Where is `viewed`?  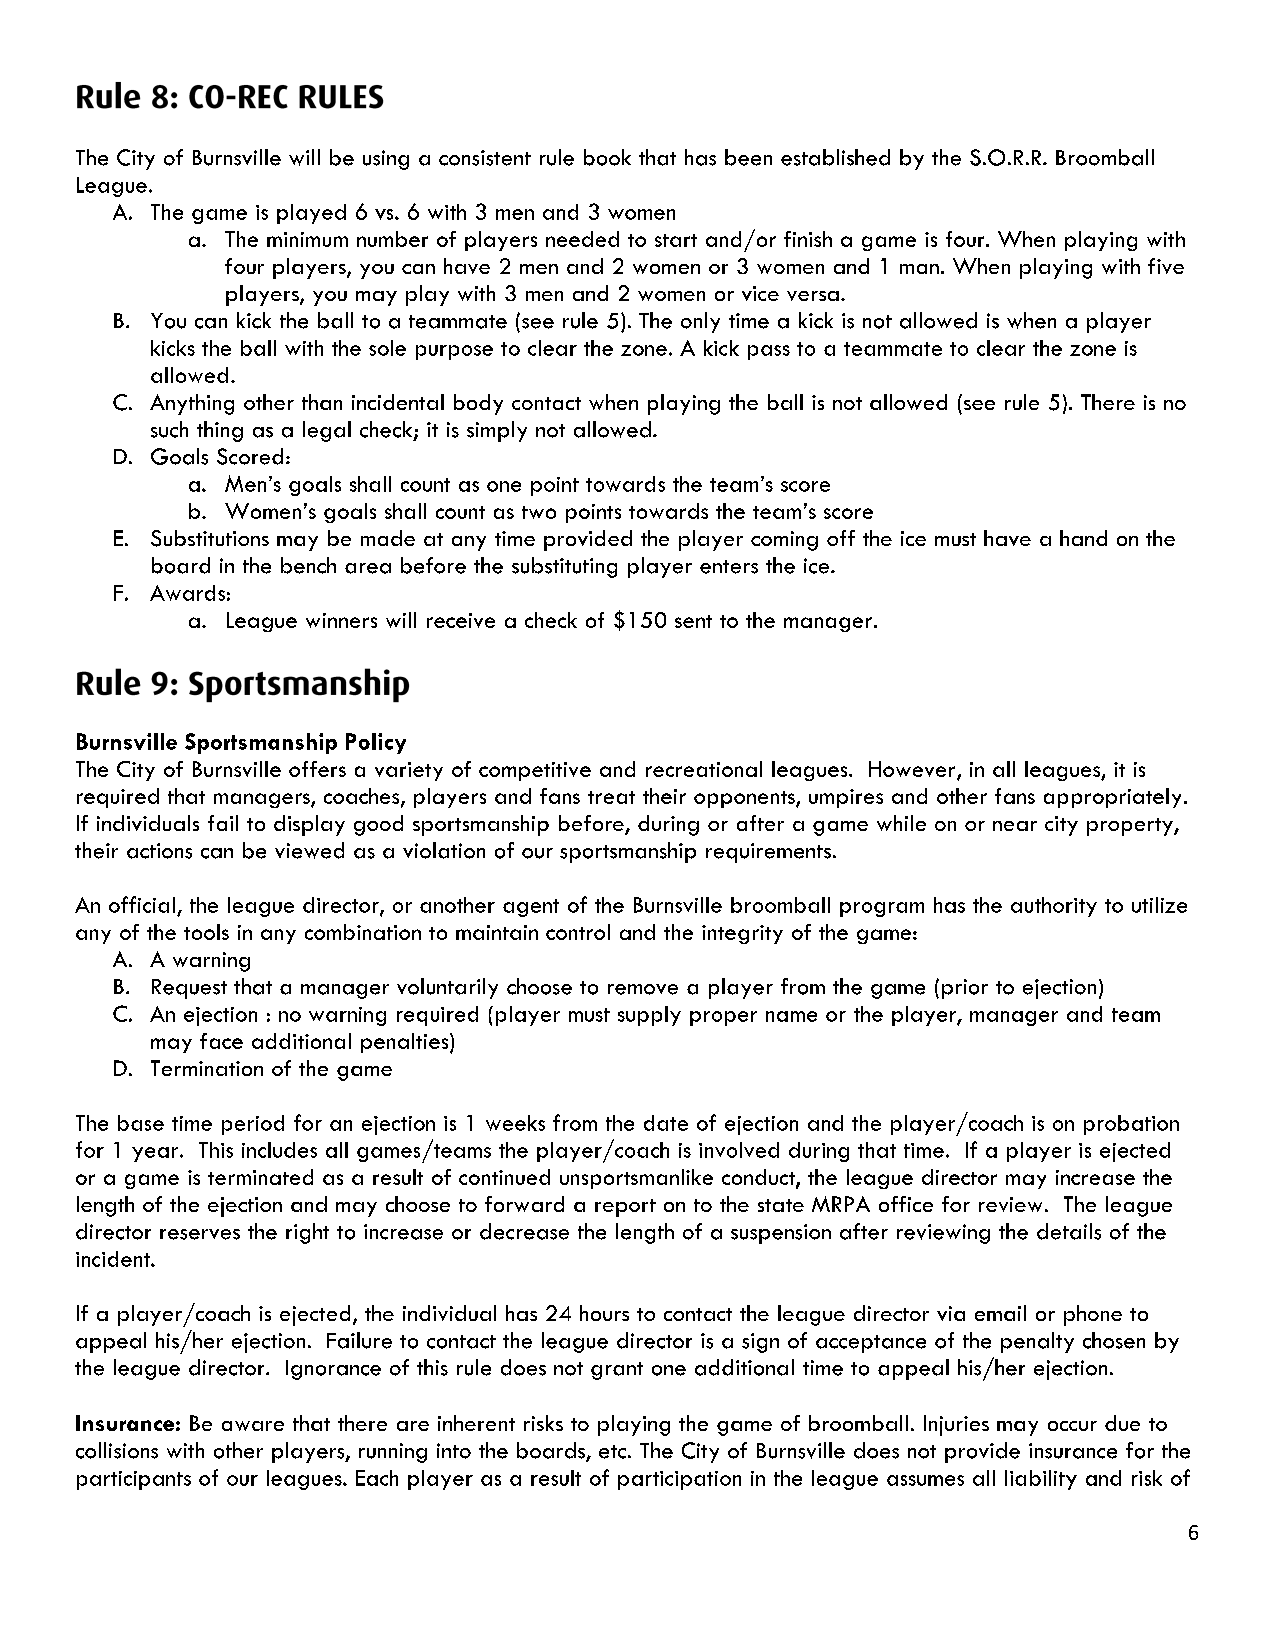
viewed is located at coordinates (309, 850).
